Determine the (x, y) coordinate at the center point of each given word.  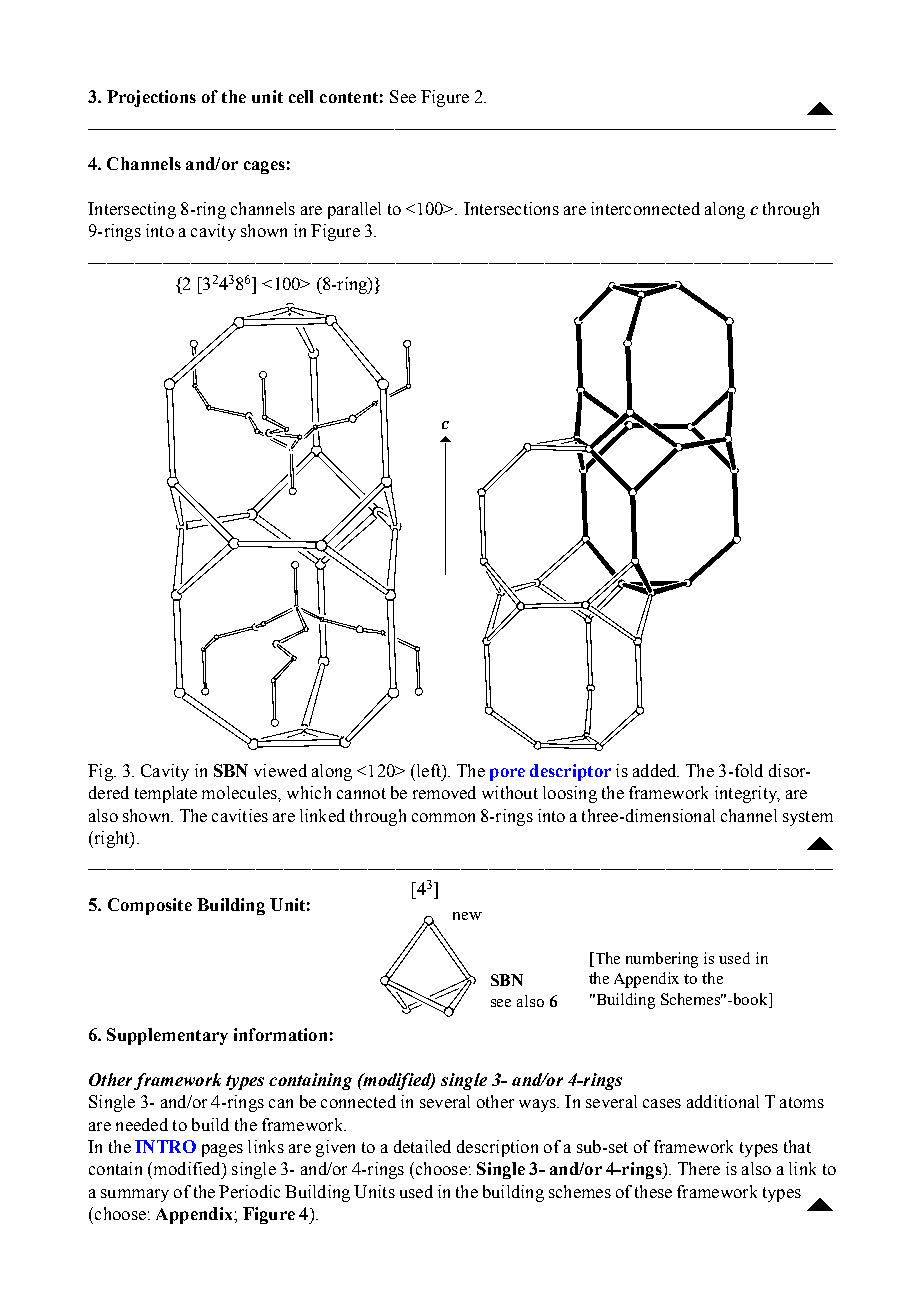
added (656, 770)
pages (222, 1150)
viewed (280, 770)
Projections (151, 98)
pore (507, 774)
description (497, 1148)
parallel (354, 210)
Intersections (511, 208)
